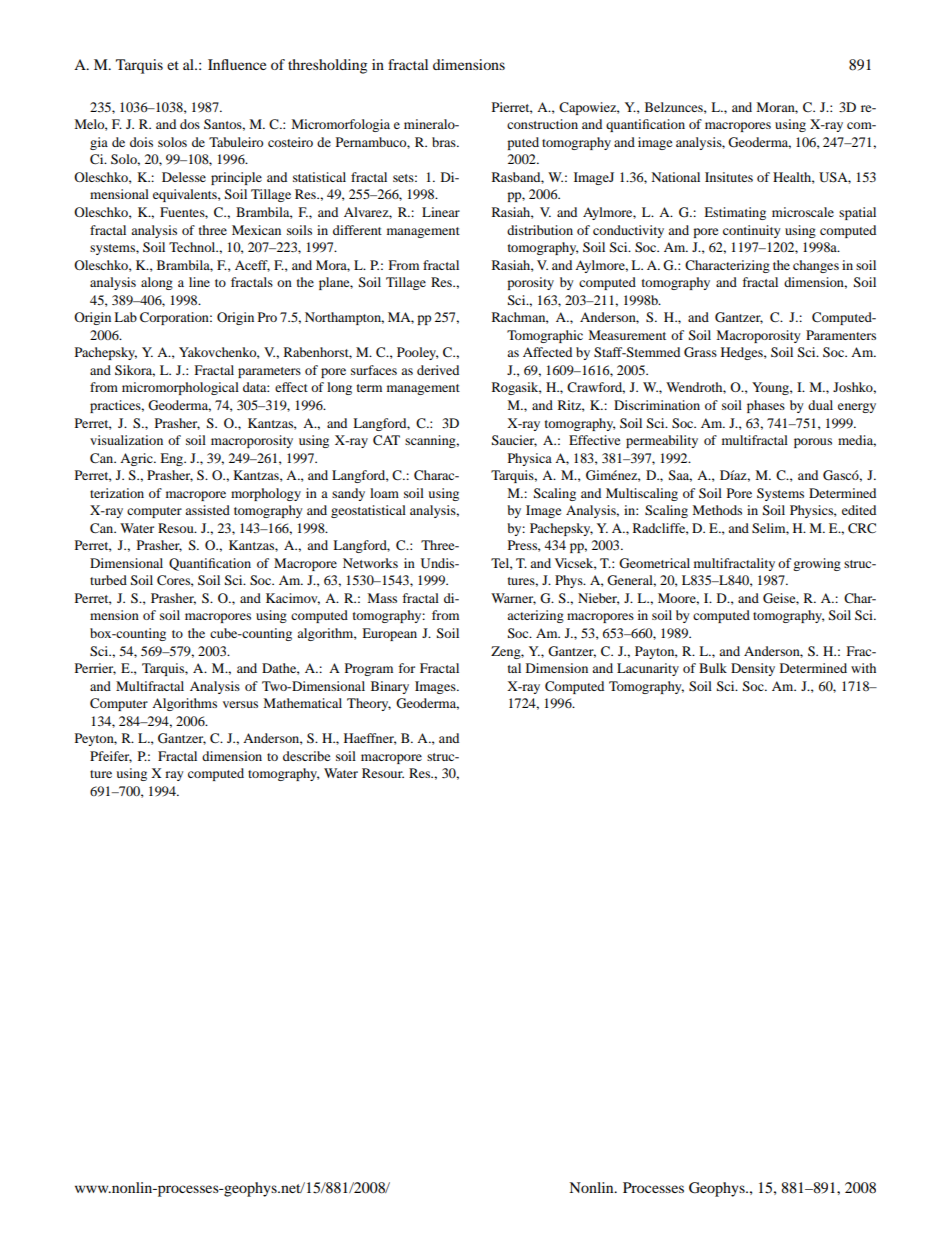 Image resolution: width=952 pixels, height=1257 pixels. I want to click on Saucier, so click(514, 441).
